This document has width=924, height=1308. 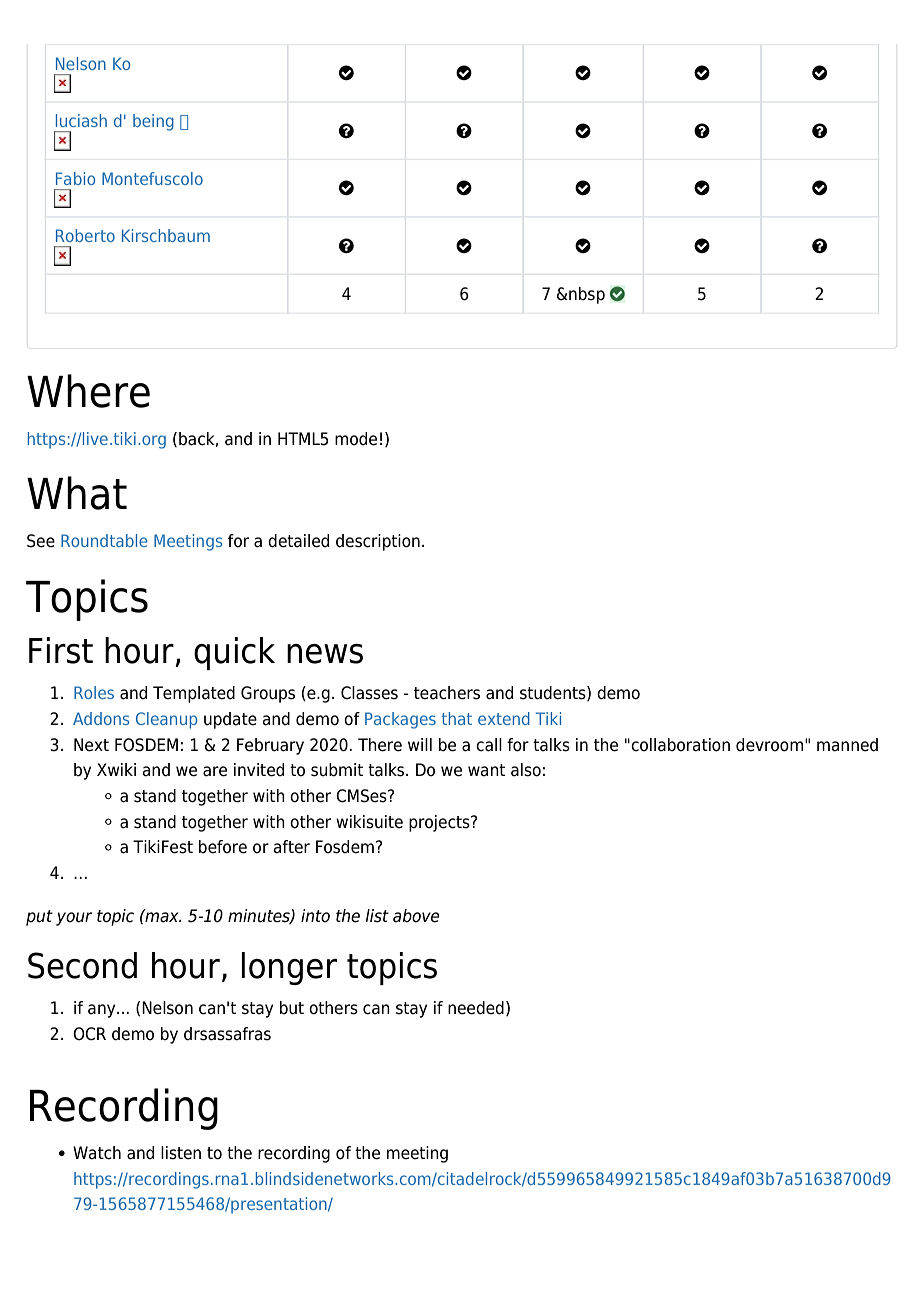 What do you see at coordinates (847, 745) in the document?
I see `manned` at bounding box center [847, 745].
